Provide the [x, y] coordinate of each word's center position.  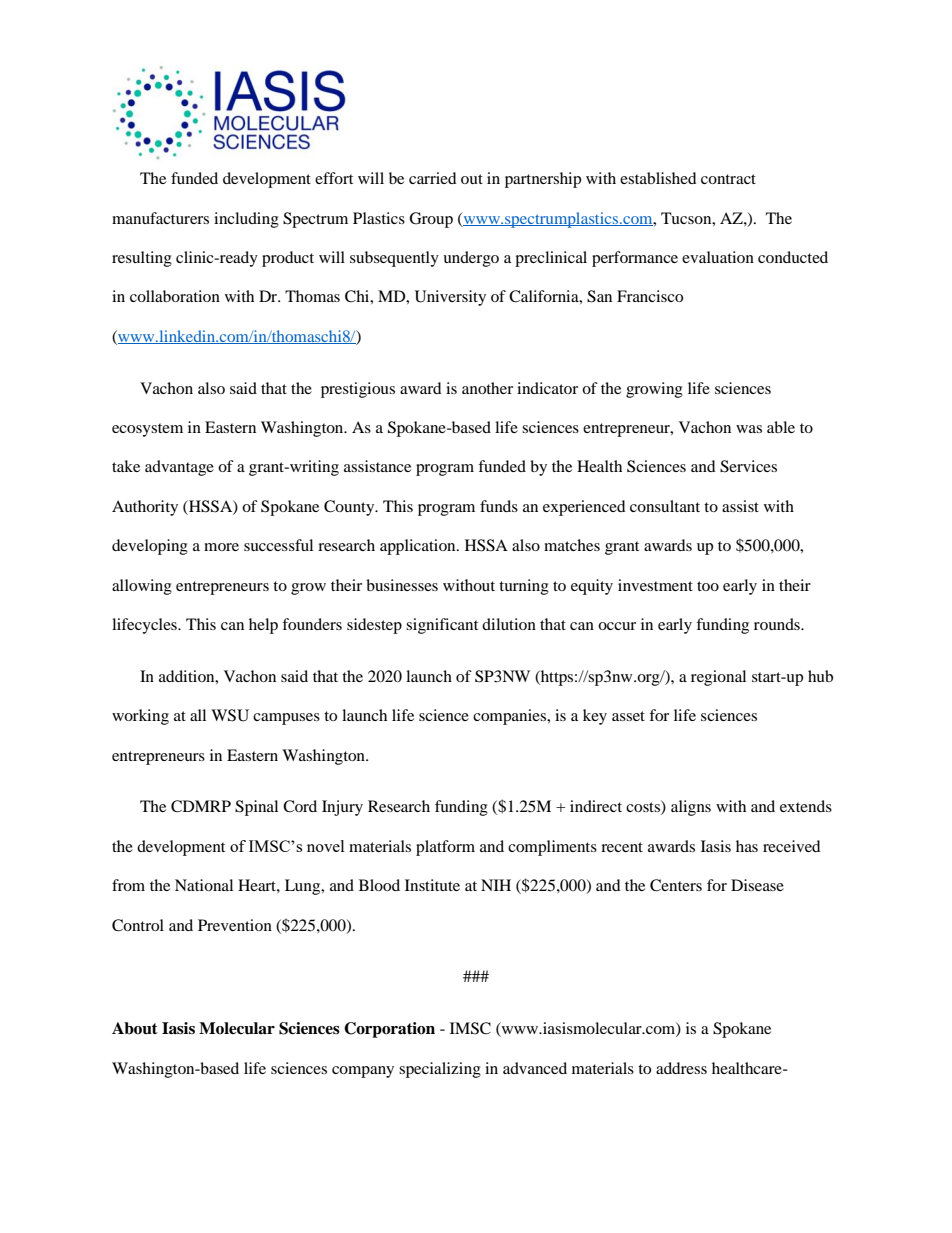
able [781, 427]
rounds [778, 624]
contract [728, 179]
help [263, 626]
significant [442, 626]
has [747, 846]
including [246, 220]
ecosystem [147, 430]
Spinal [256, 808]
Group [431, 220]
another [487, 388]
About [135, 1028]
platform [445, 848]
